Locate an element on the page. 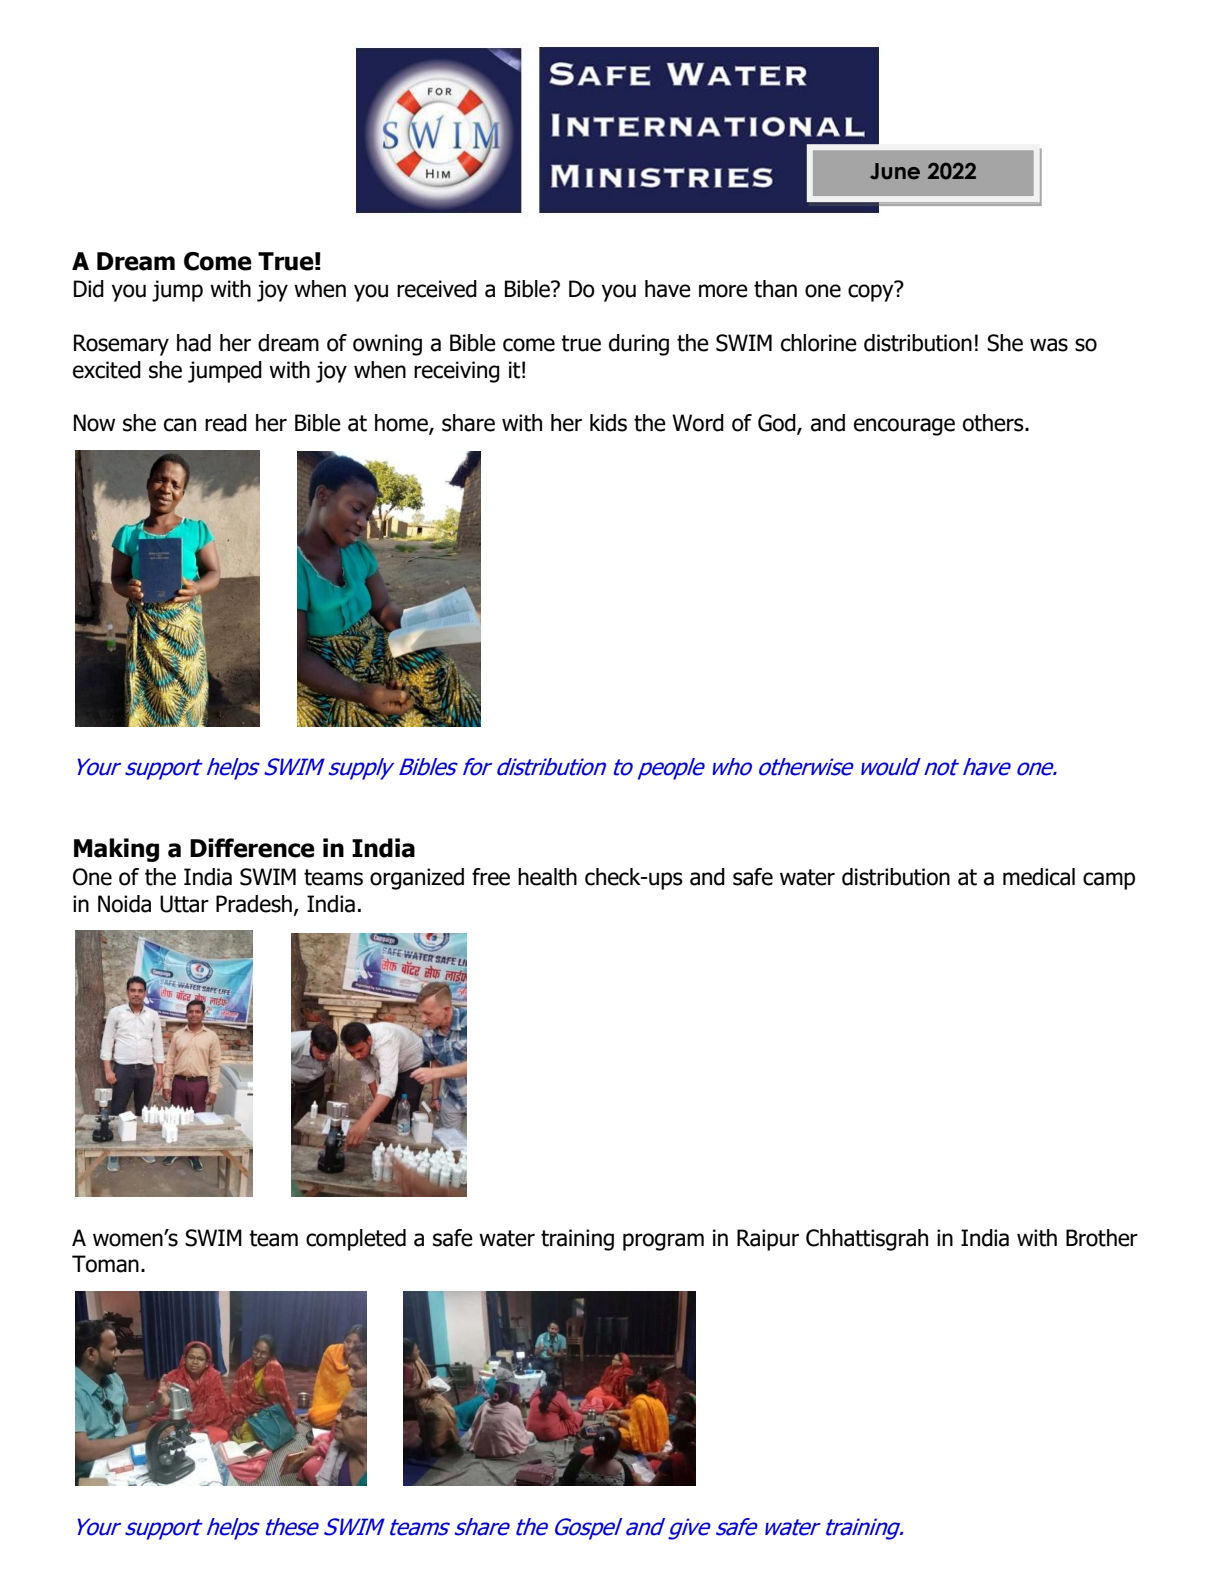 The width and height of the image is (1231, 1593). more is located at coordinates (723, 291).
